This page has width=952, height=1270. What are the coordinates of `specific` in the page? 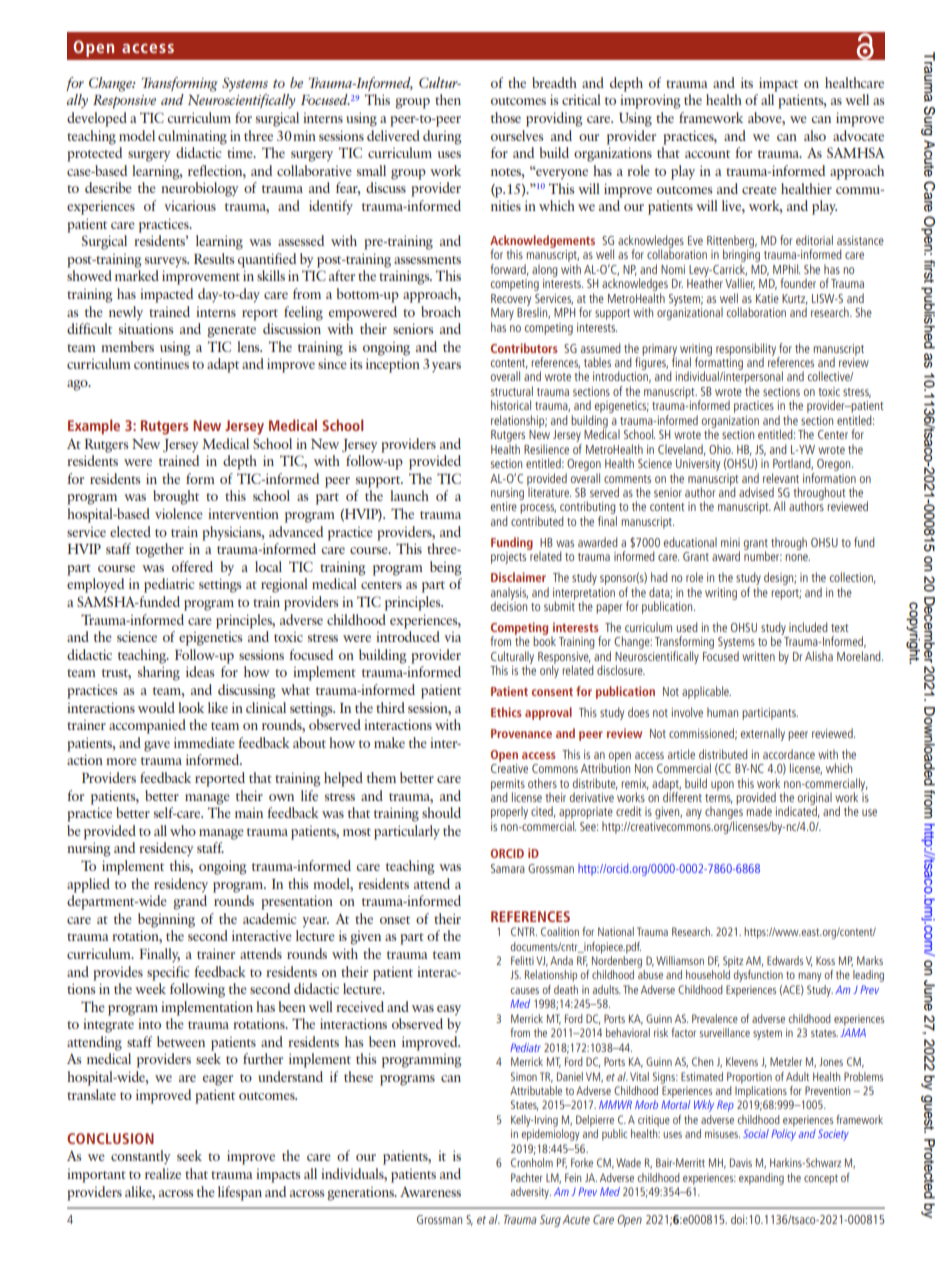 It's located at (168, 973).
